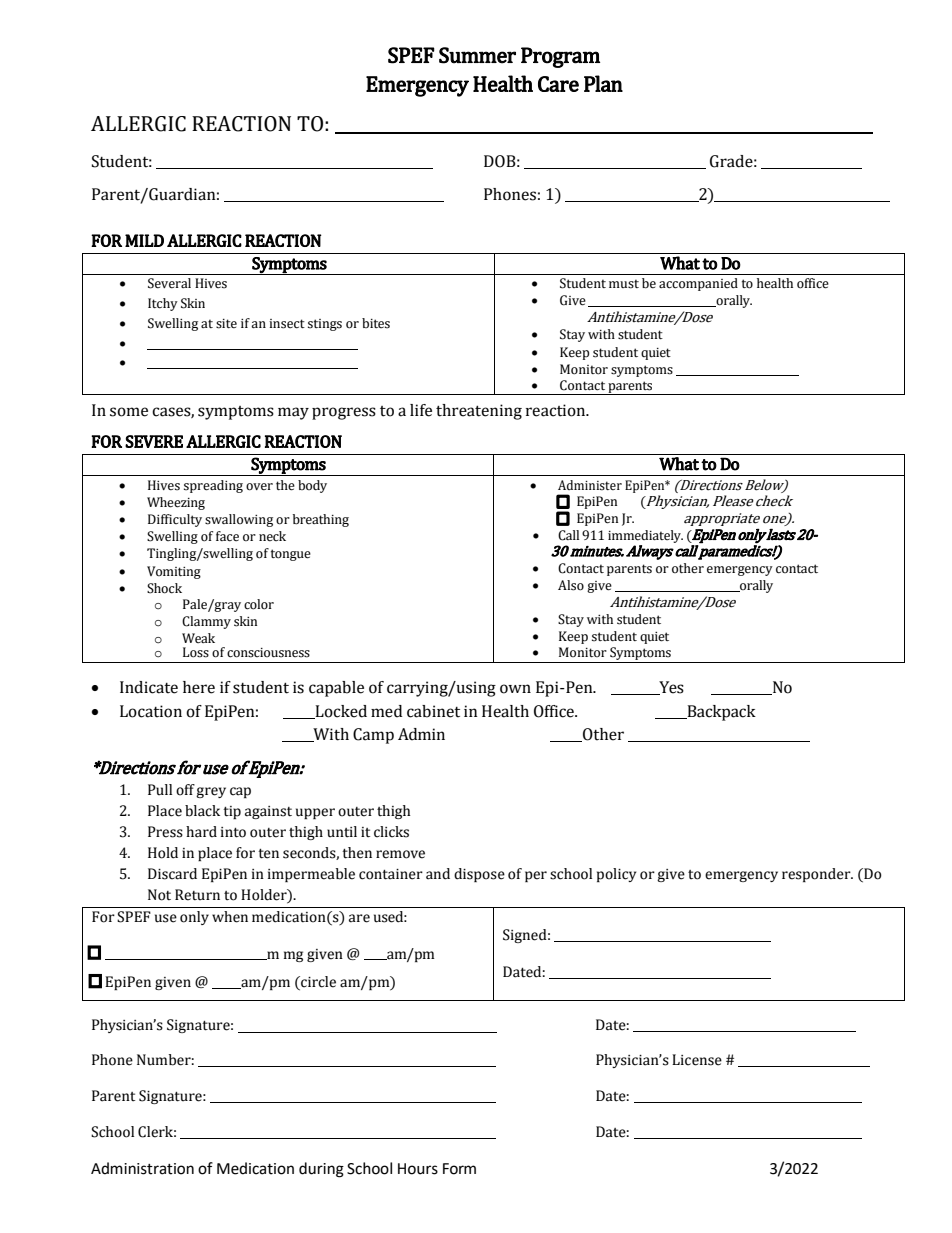 The image size is (952, 1233). Describe the element at coordinates (603, 83) in the screenshot. I see `Plan` at that location.
